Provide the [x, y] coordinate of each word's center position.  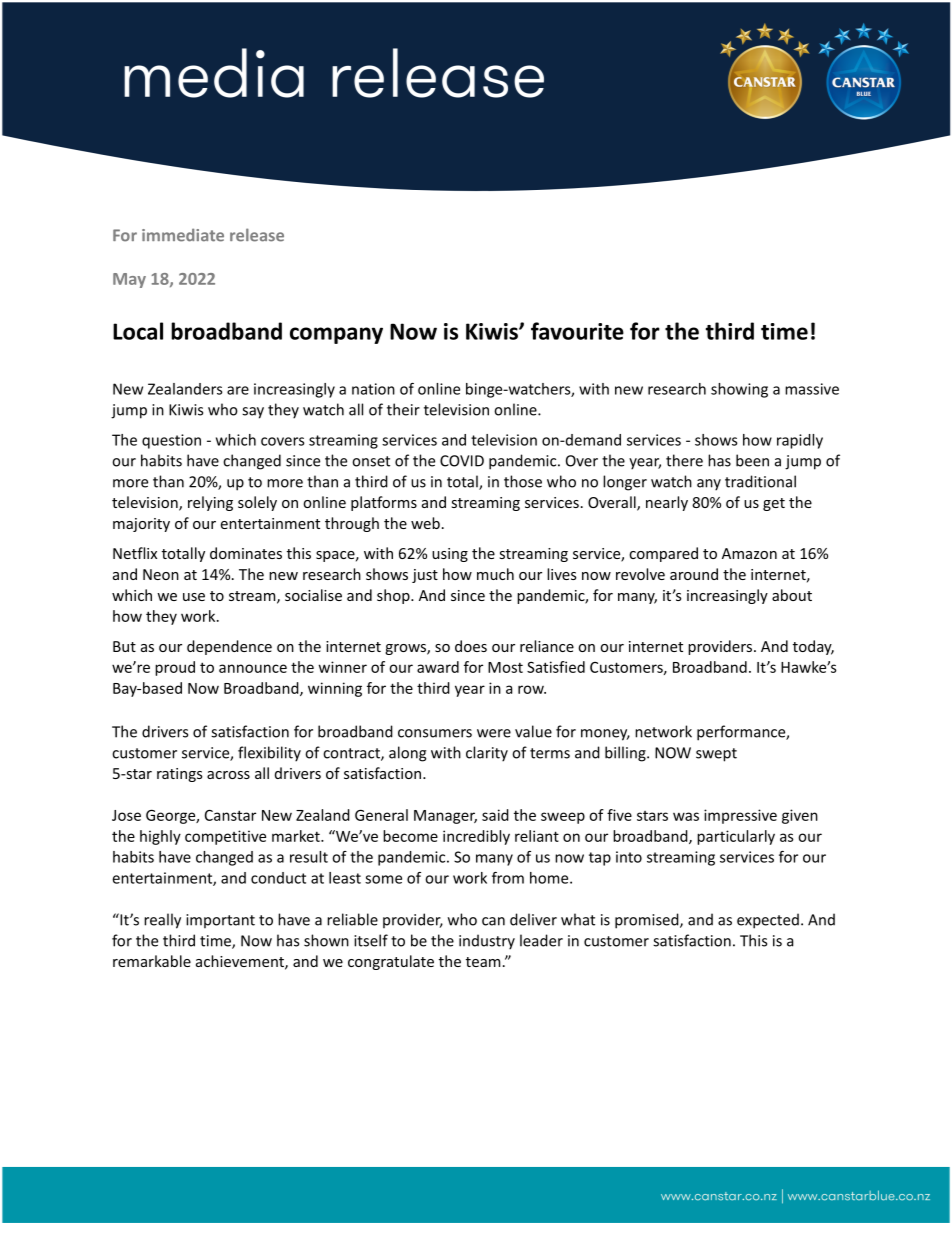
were [494, 733]
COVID [462, 461]
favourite [577, 331]
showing [739, 390]
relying [210, 503]
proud [175, 668]
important [220, 921]
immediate [183, 235]
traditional [760, 481]
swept [716, 755]
